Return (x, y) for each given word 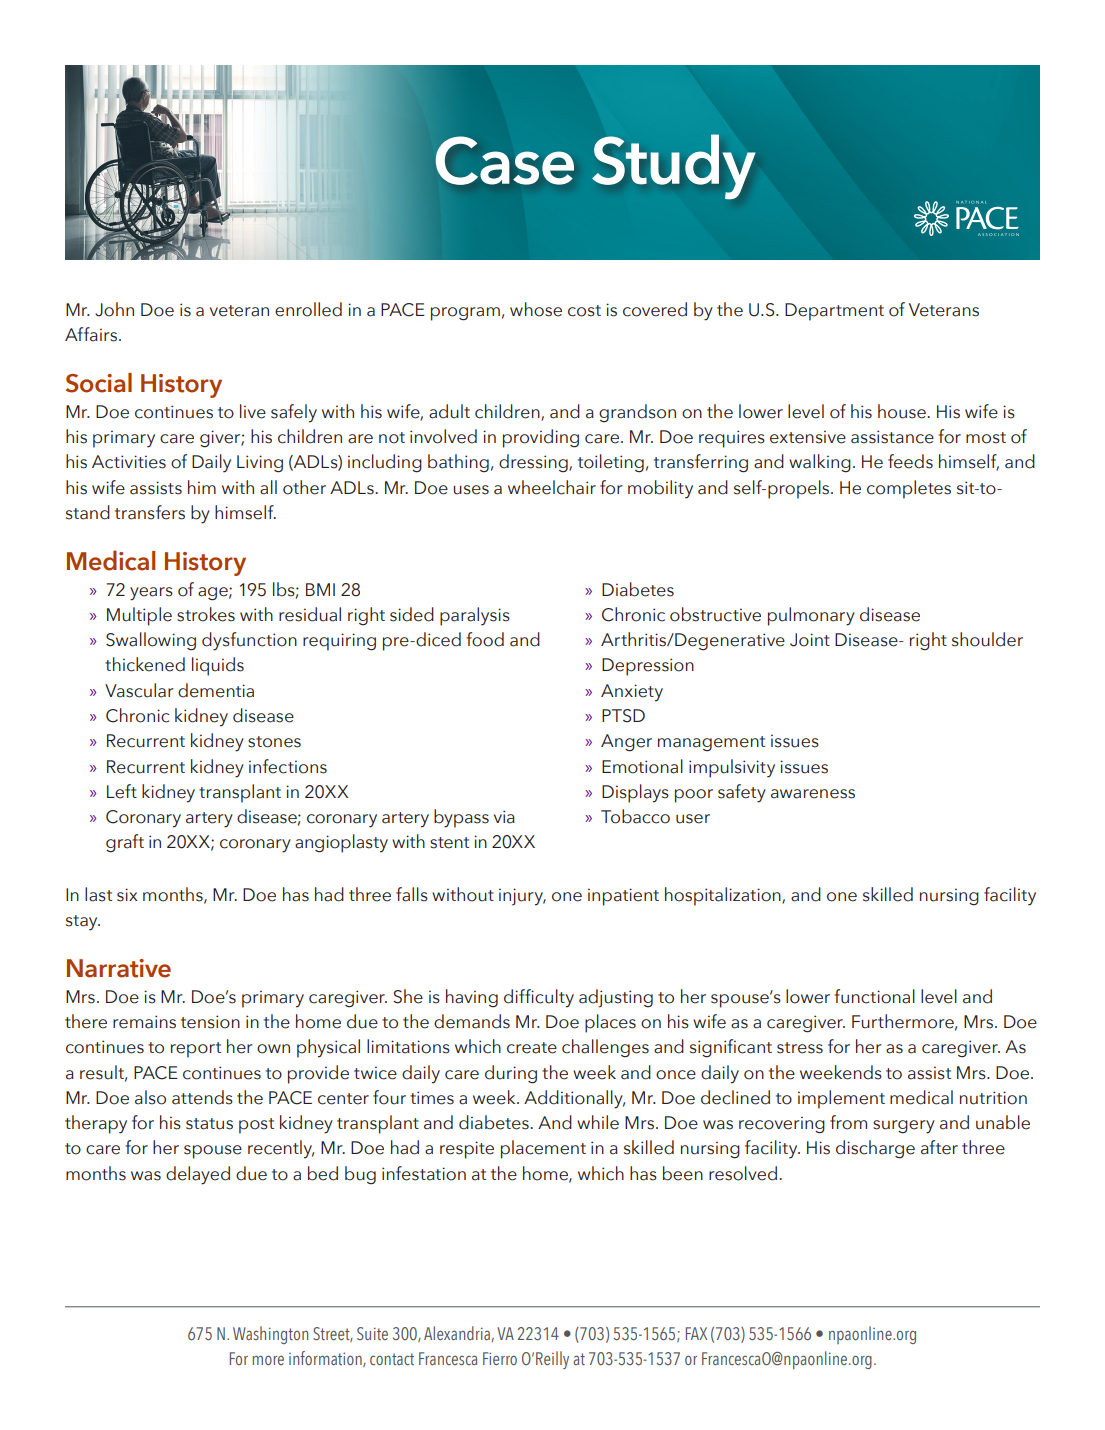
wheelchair (552, 487)
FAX (696, 1333)
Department (834, 312)
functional (874, 996)
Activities (129, 462)
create (532, 1048)
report (196, 1050)
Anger (626, 743)
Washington (270, 1335)
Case (504, 160)
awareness (813, 794)
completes (909, 489)
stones (274, 742)
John (114, 309)
